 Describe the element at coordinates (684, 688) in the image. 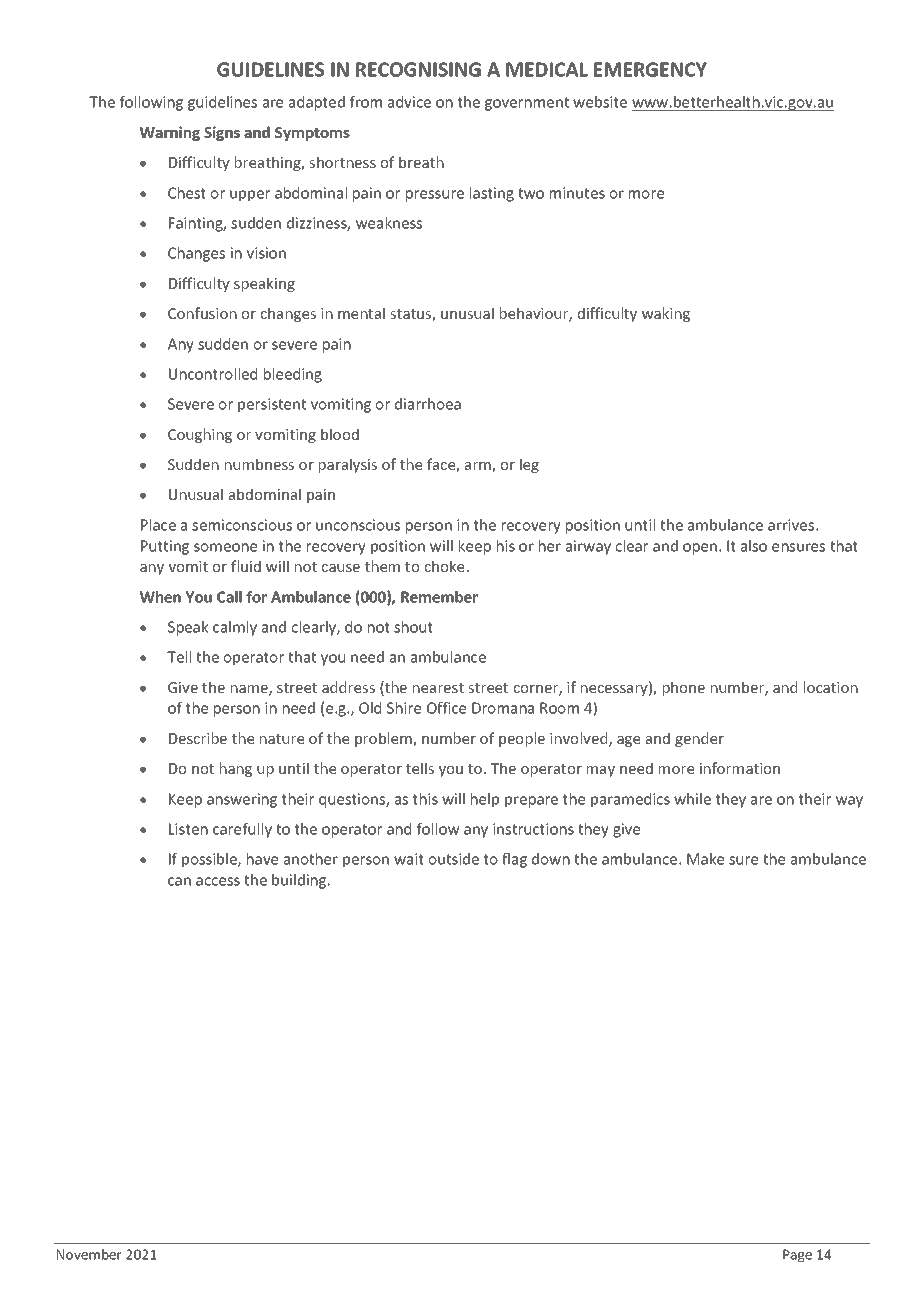

I see `phone` at that location.
